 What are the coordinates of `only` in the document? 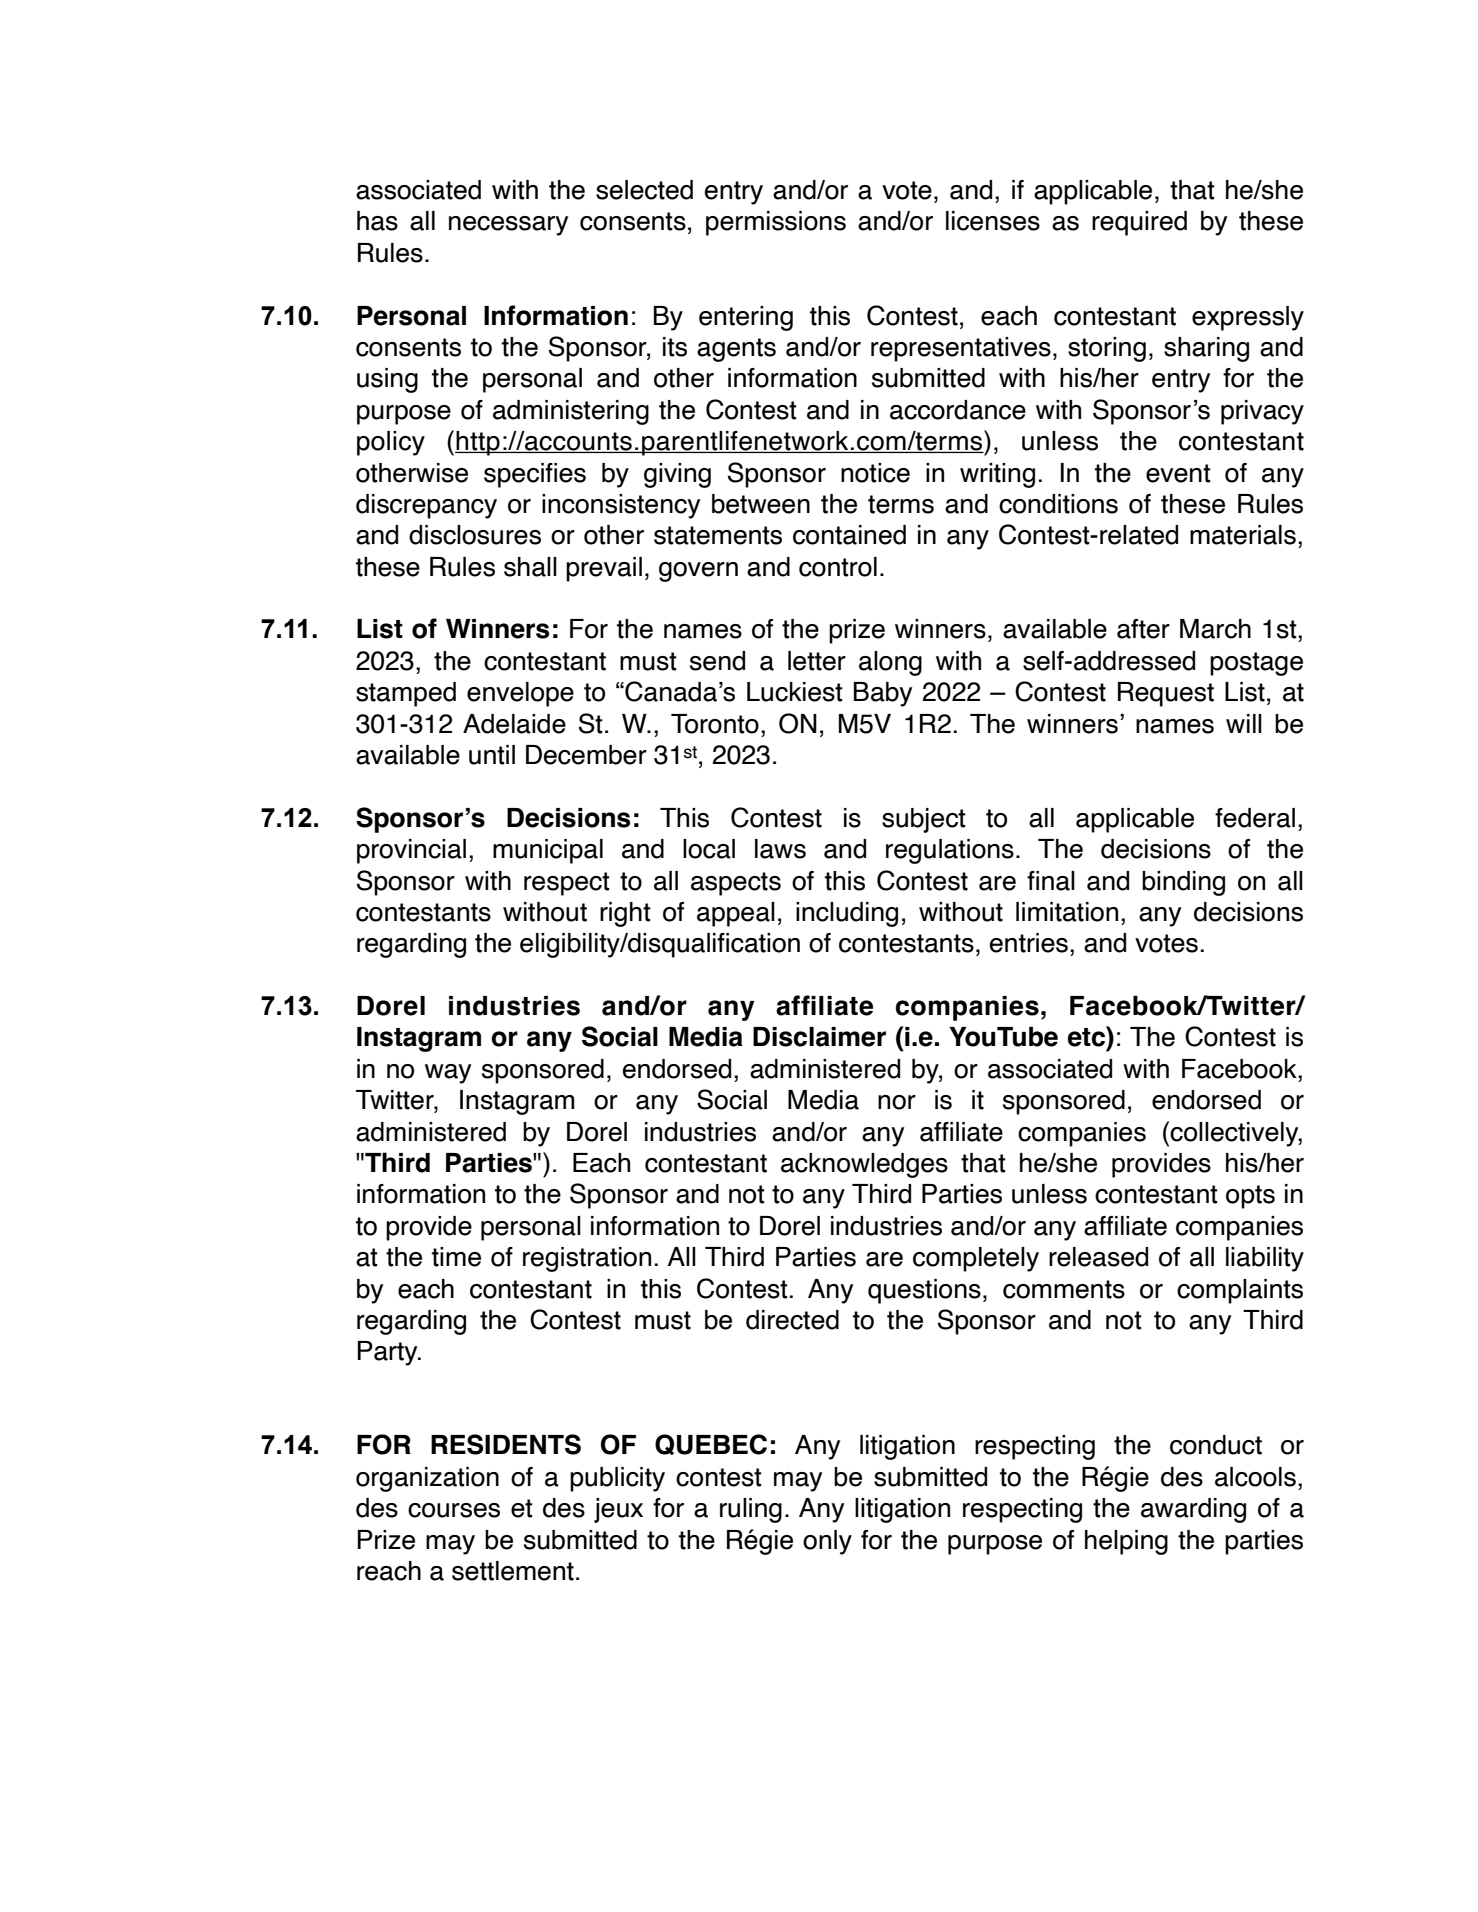 It's located at (827, 1542).
